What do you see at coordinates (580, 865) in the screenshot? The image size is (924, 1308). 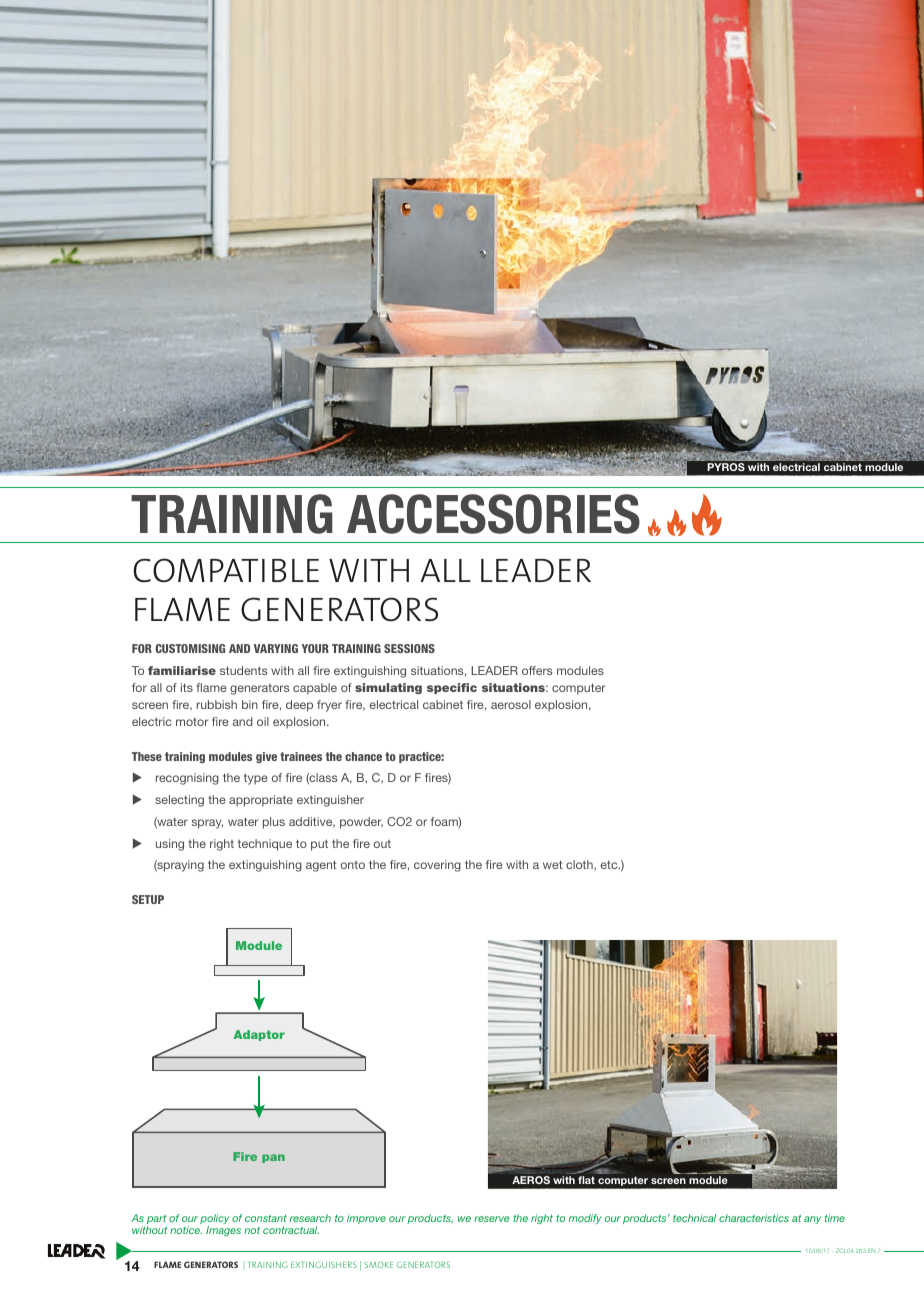 I see `cloth` at bounding box center [580, 865].
